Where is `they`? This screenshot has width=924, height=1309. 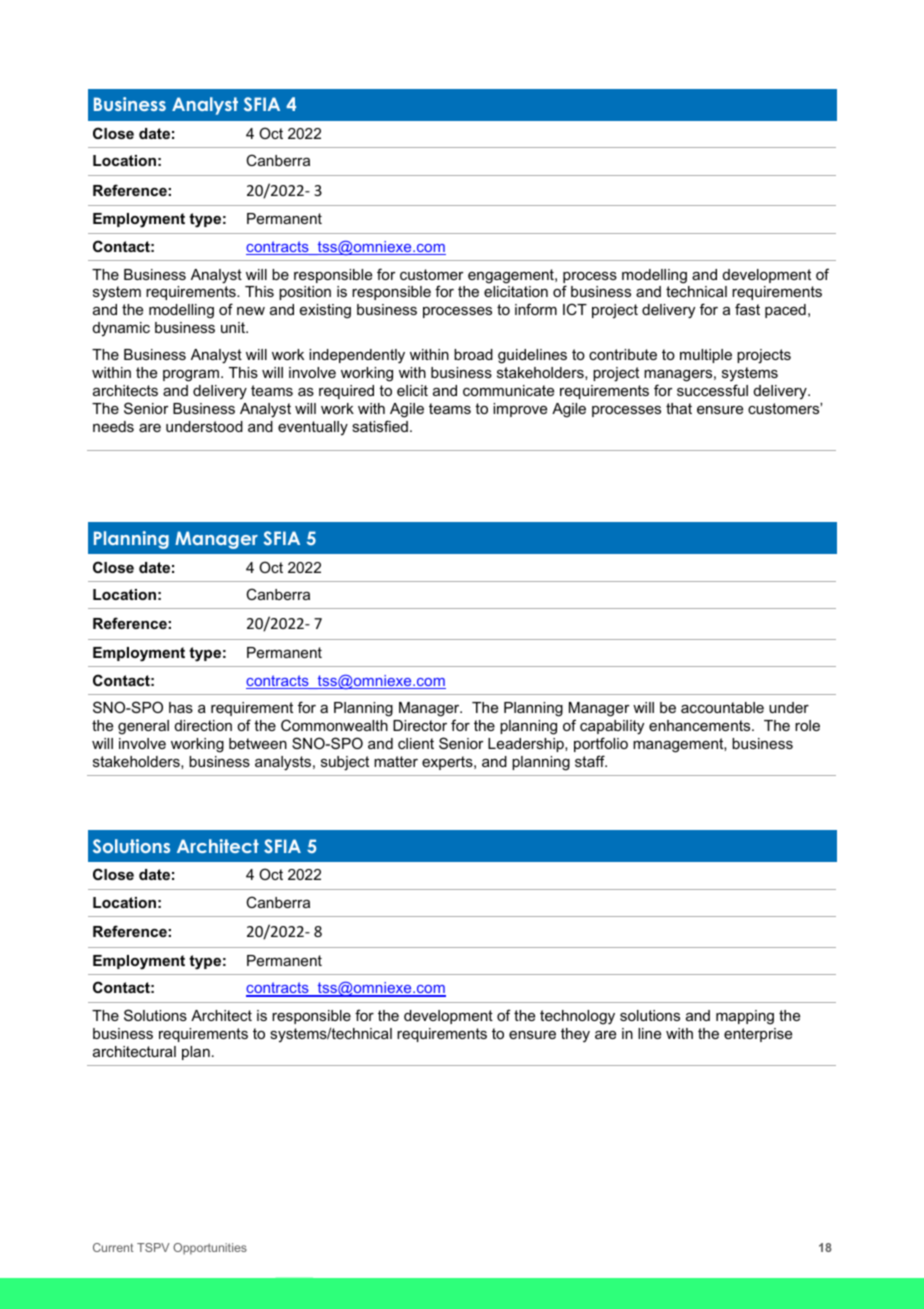
they is located at coordinates (575, 1035).
